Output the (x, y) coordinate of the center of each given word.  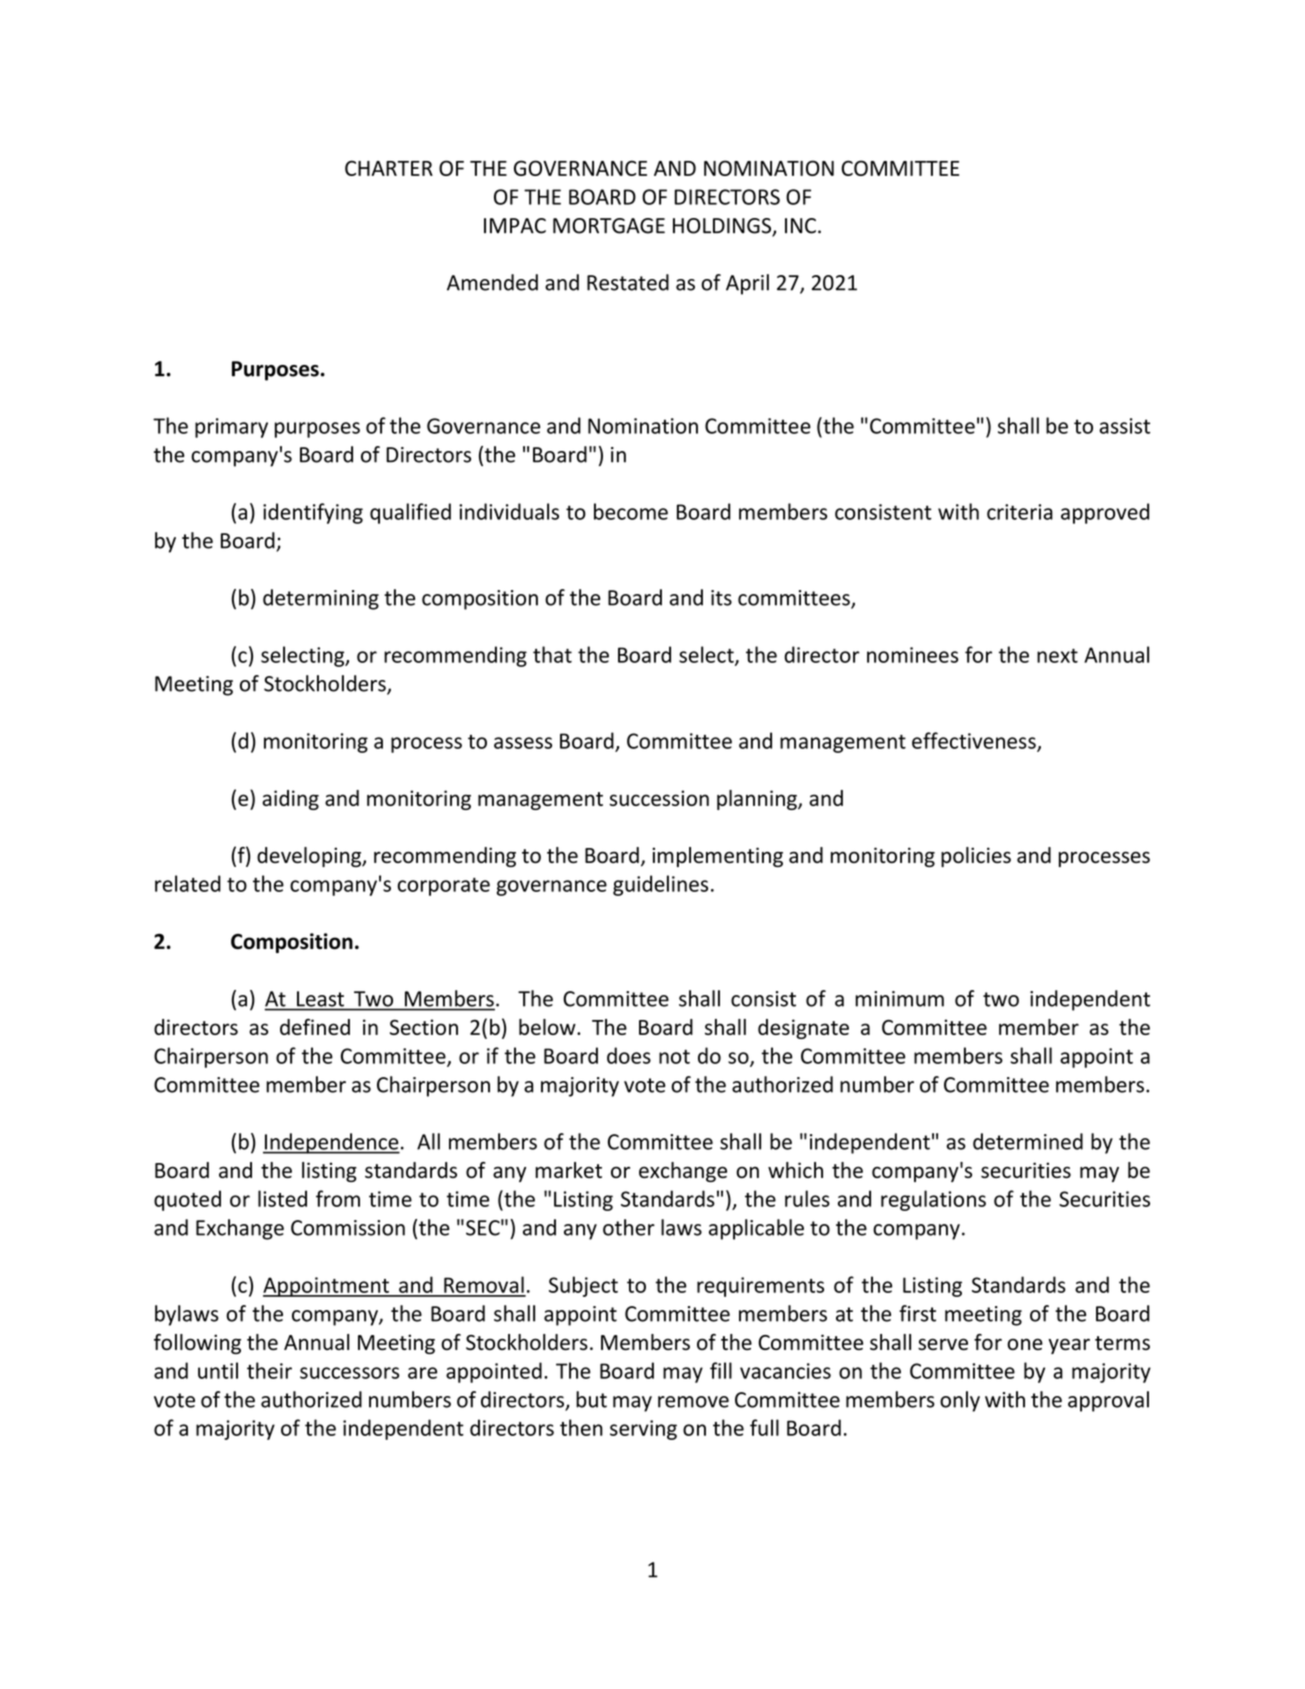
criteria (1020, 512)
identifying (313, 513)
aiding (290, 800)
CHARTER (389, 168)
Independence (331, 1143)
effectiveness (975, 741)
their (269, 1370)
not (674, 1057)
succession (659, 798)
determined (1028, 1141)
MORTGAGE (609, 226)
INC (800, 226)
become (631, 511)
